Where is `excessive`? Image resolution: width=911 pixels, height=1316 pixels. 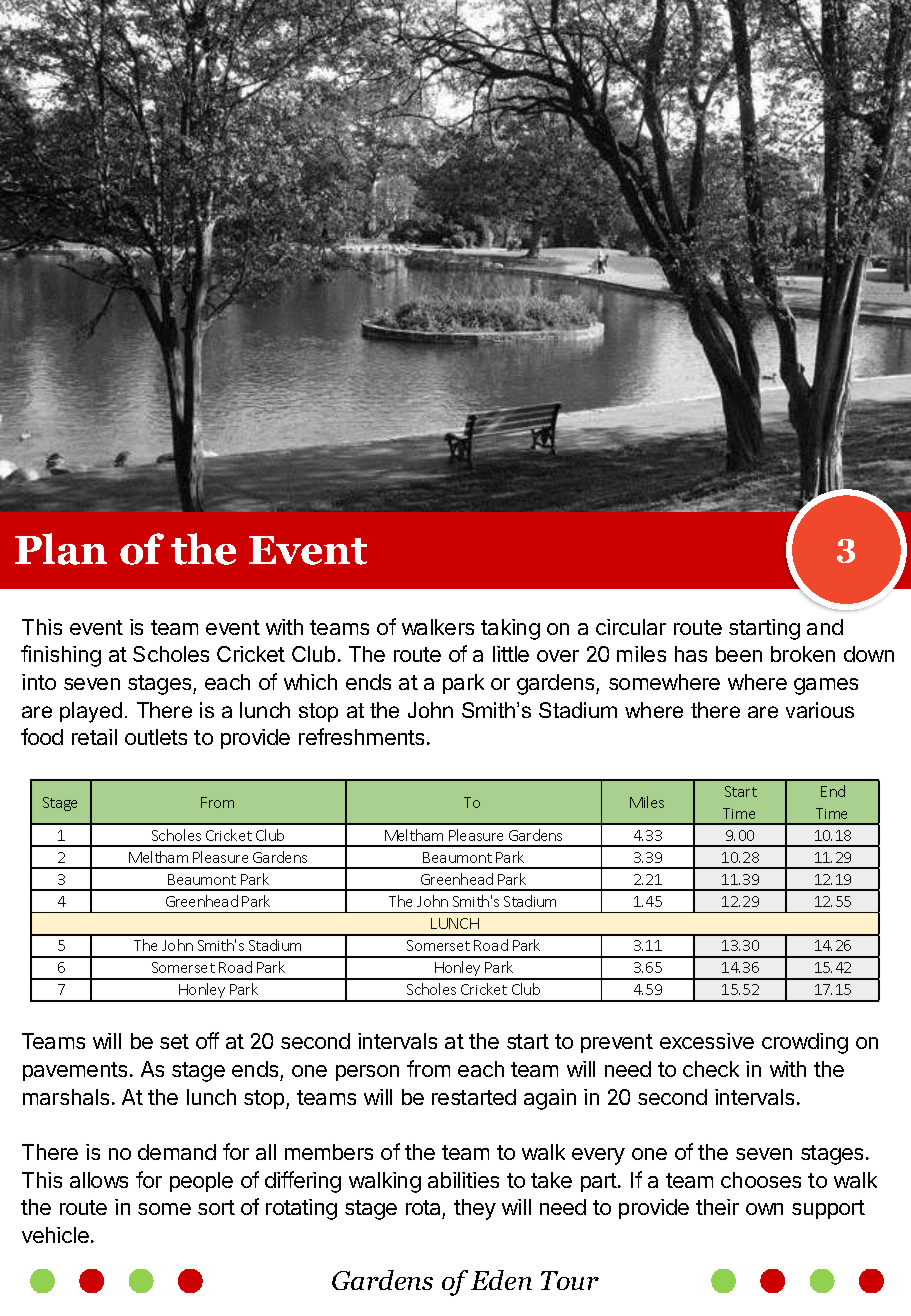
excessive is located at coordinates (707, 1041).
